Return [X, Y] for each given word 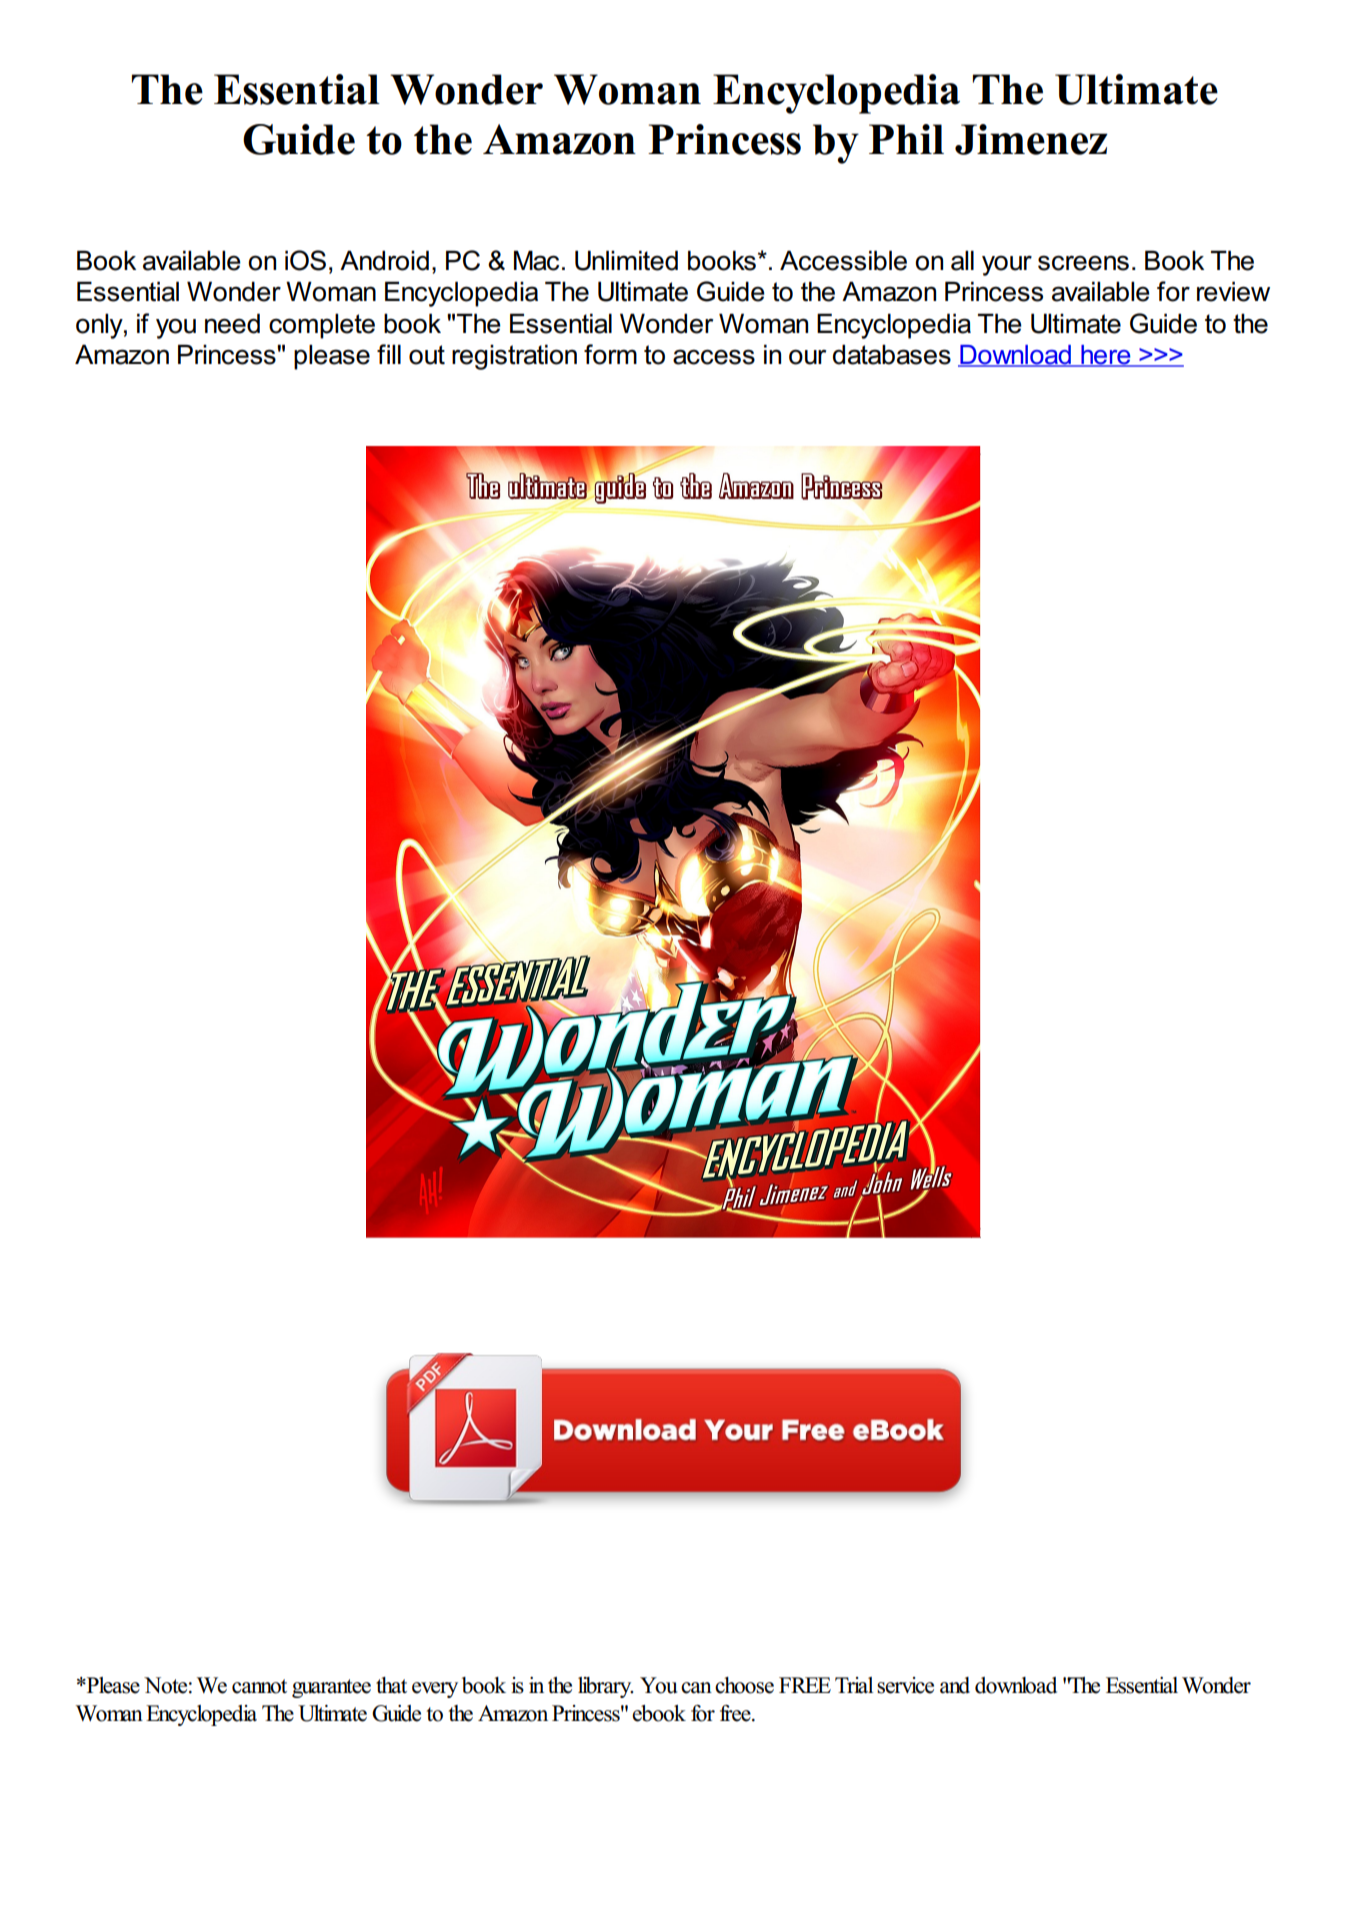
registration [514, 357]
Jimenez [1031, 139]
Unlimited [626, 260]
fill [389, 354]
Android [384, 260]
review [1233, 291]
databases [892, 354]
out [427, 355]
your [1007, 266]
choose [744, 1685]
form [610, 354]
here [1106, 356]
